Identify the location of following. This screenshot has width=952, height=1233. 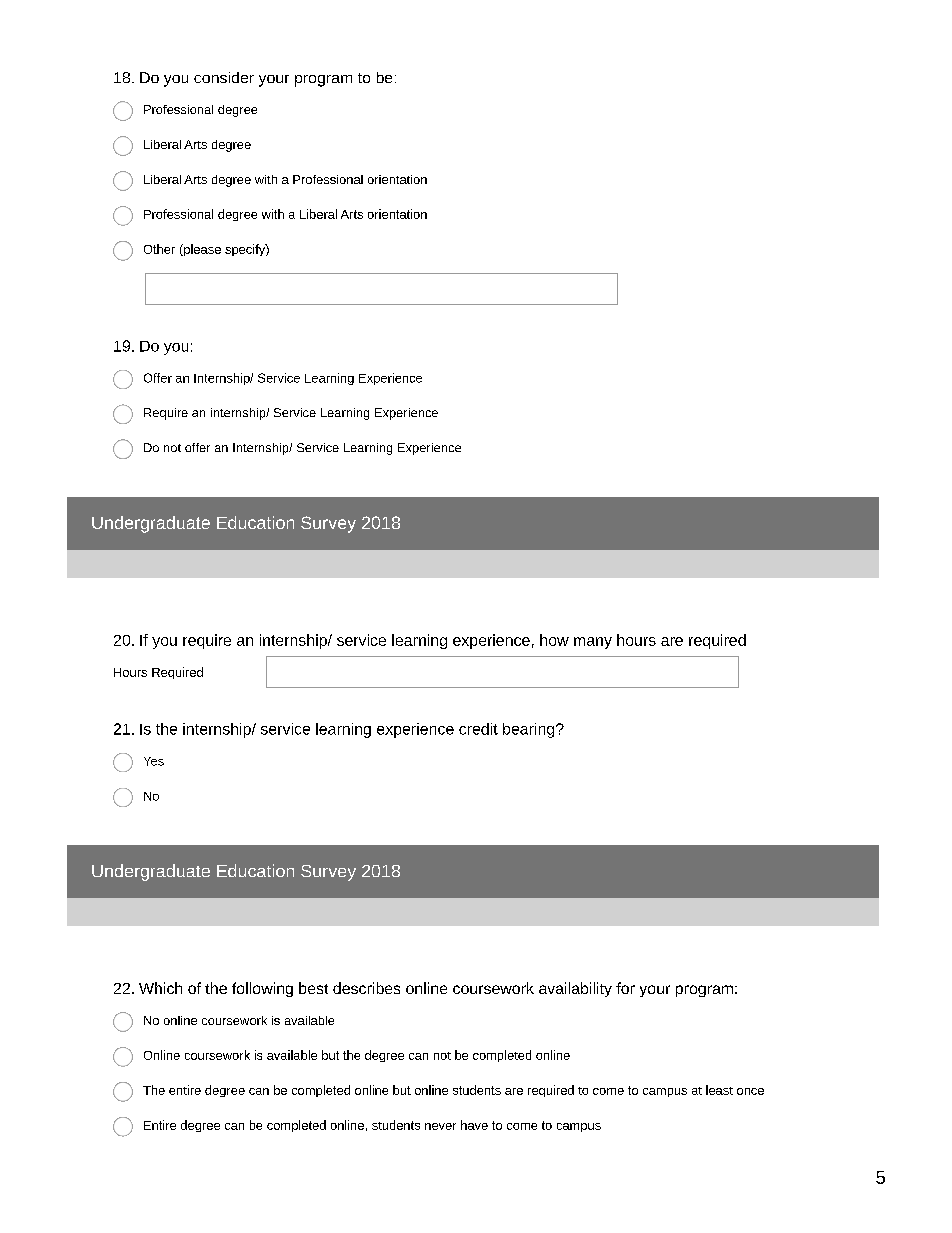
(262, 989).
